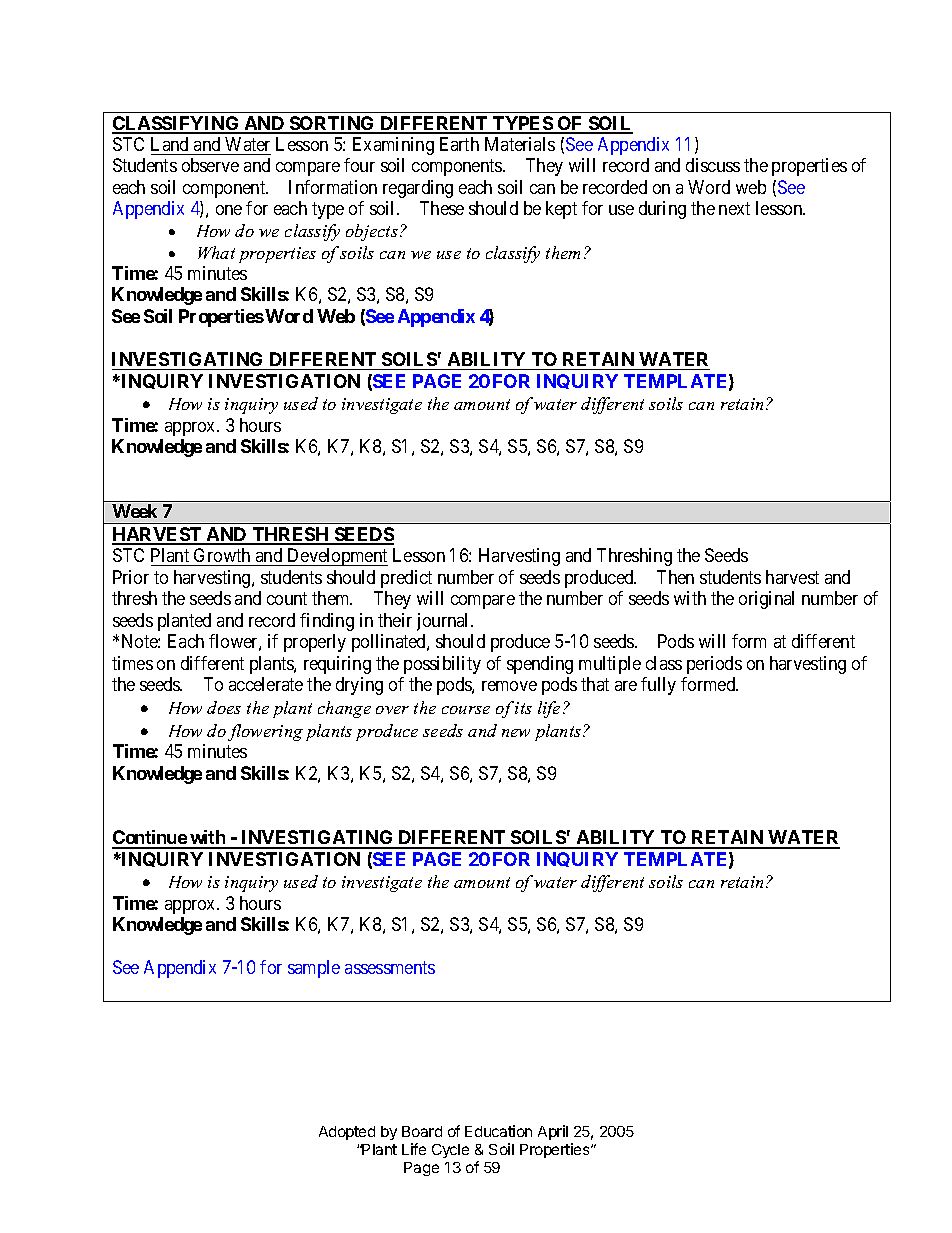 This image has width=952, height=1233. I want to click on periods, so click(714, 665).
